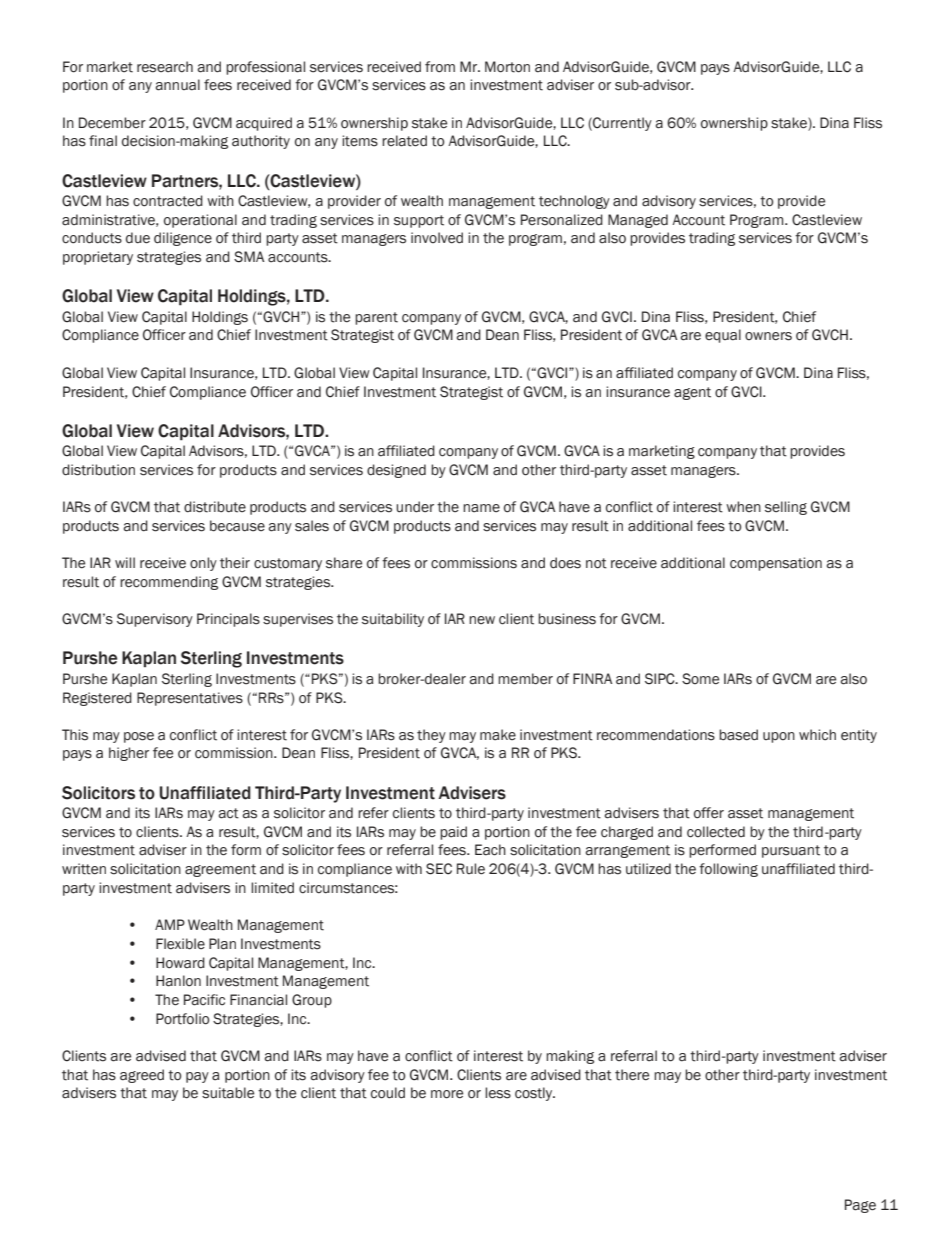 This document has height=1233, width=952. Describe the element at coordinates (440, 67) in the document. I see `from` at that location.
